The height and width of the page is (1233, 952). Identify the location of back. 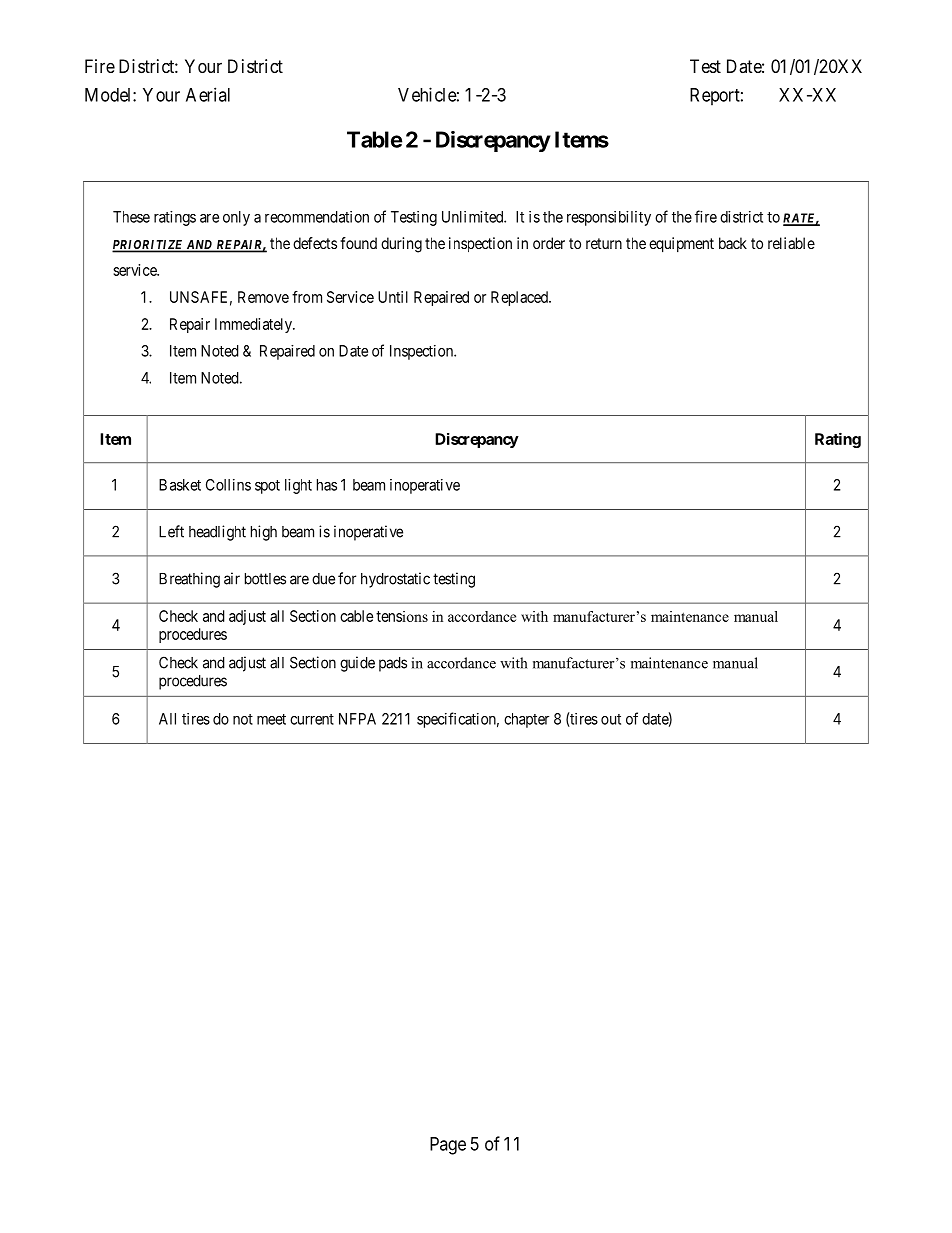
(733, 243).
